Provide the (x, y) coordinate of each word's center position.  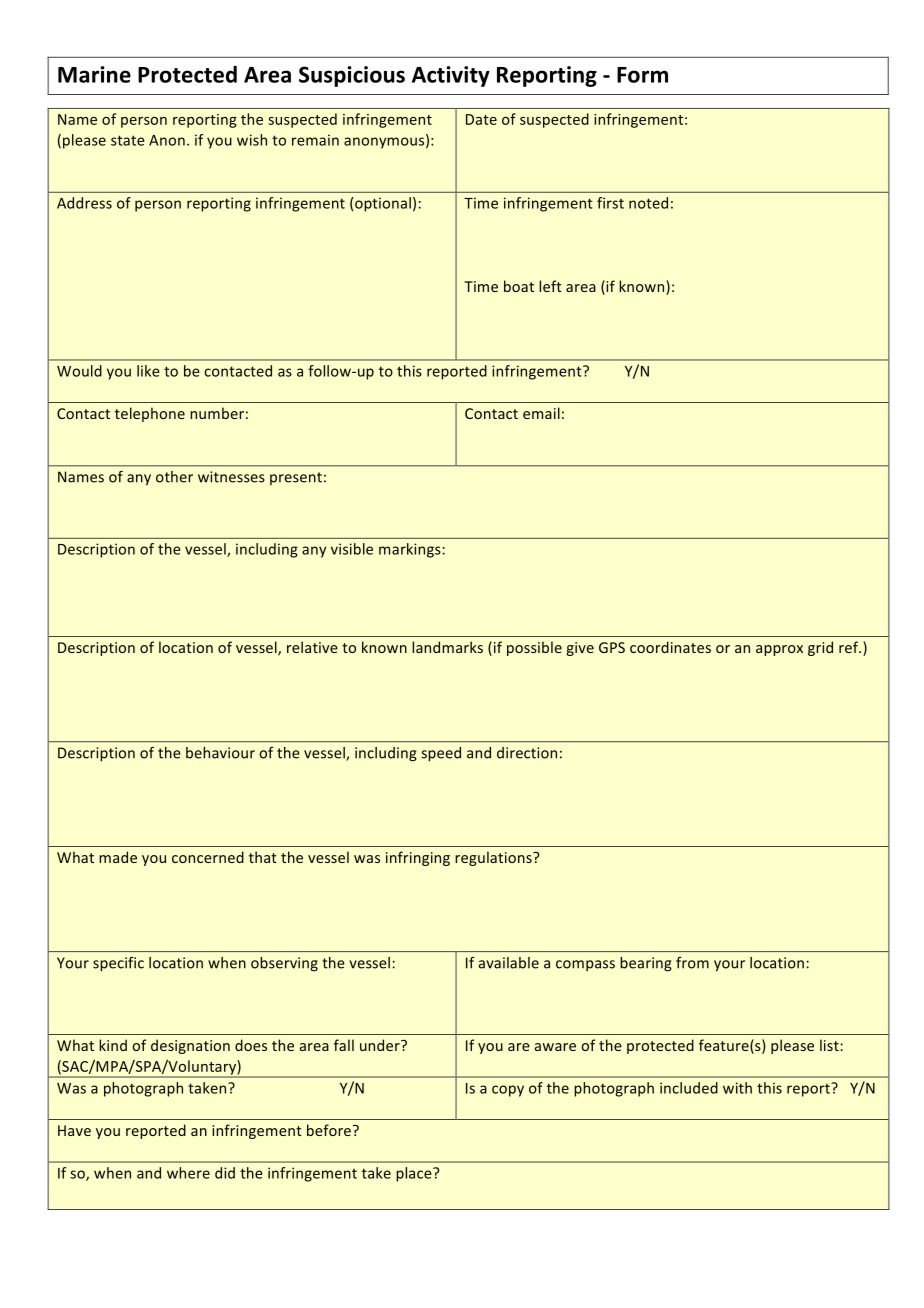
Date (481, 119)
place (415, 1174)
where (188, 1173)
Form (642, 75)
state (128, 140)
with (737, 1088)
